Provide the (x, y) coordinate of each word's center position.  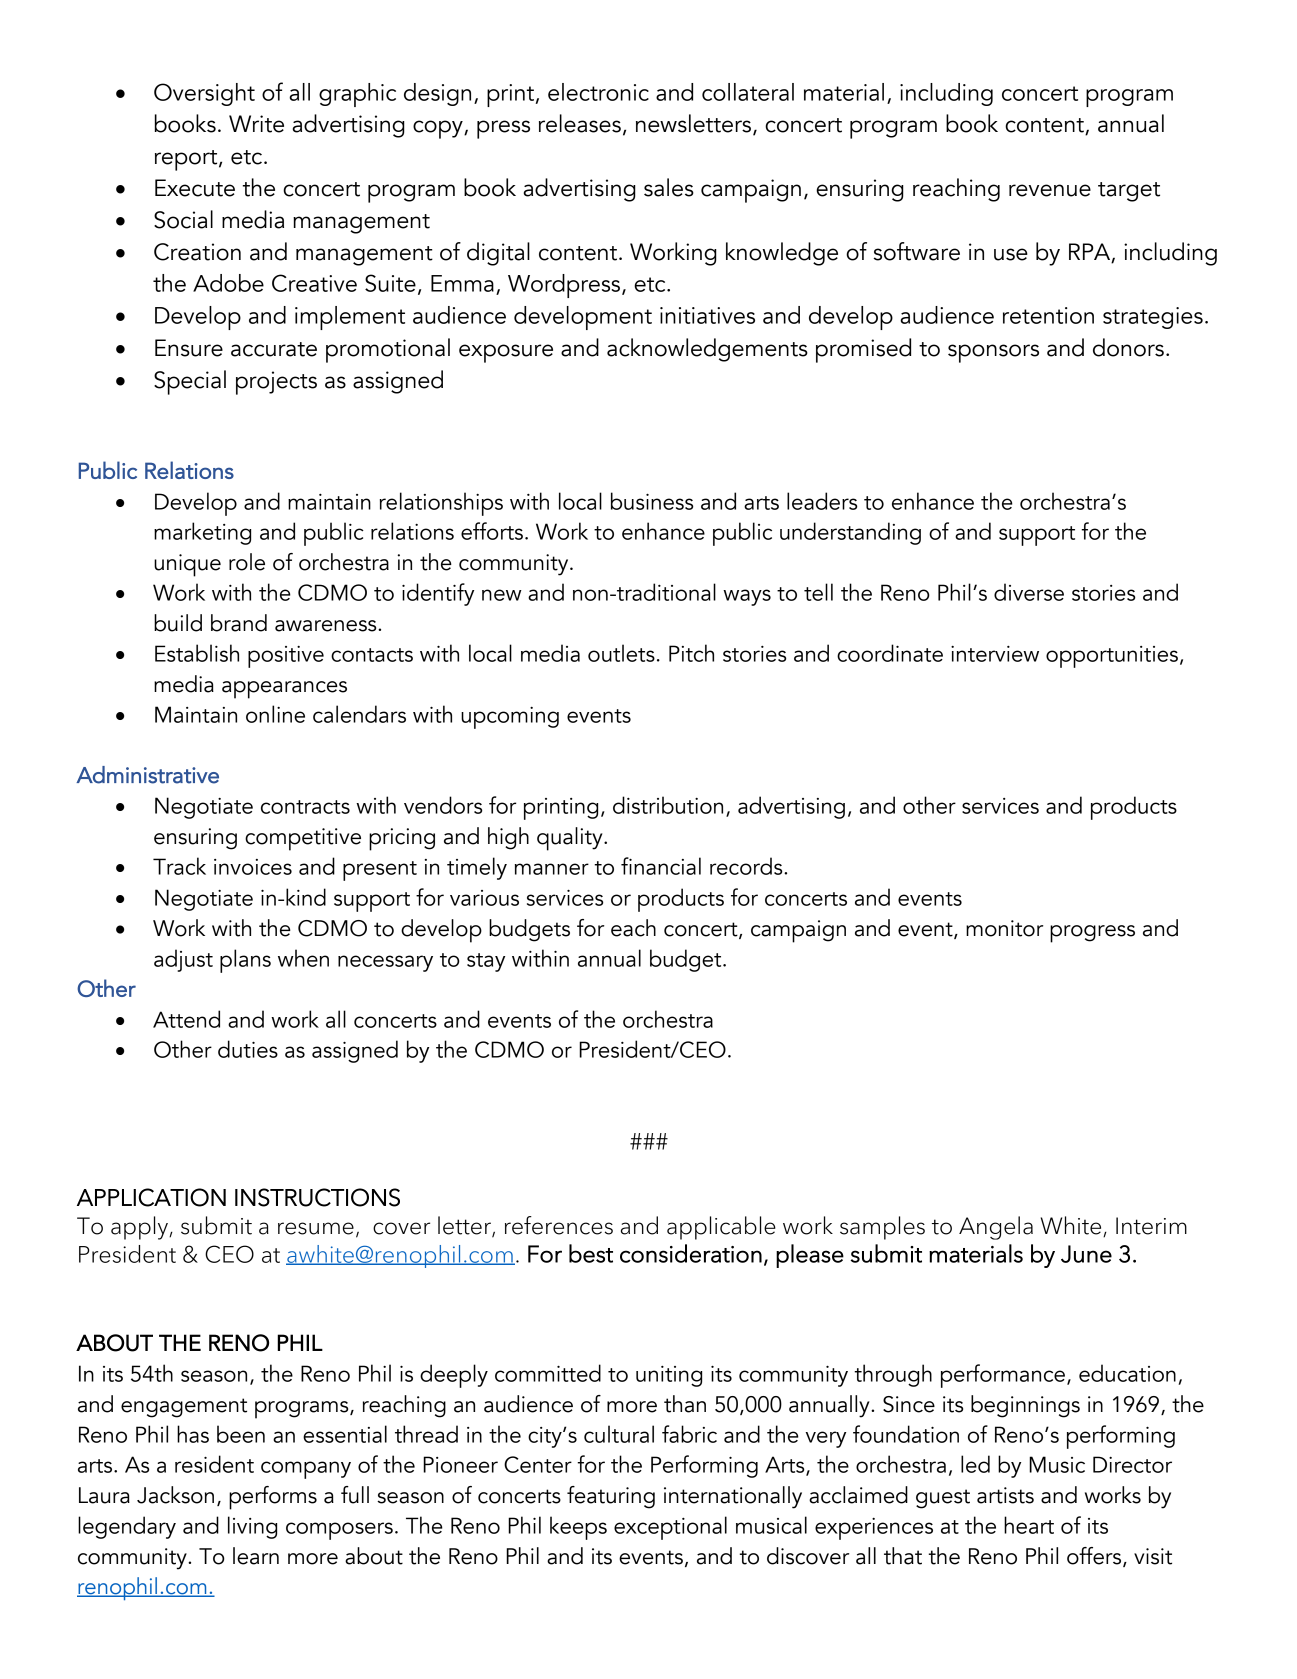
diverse (1029, 592)
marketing (202, 533)
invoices (253, 867)
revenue (1050, 190)
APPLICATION (151, 1197)
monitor (1004, 928)
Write (256, 124)
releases (580, 123)
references (559, 1225)
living (252, 1527)
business (652, 501)
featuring (611, 1497)
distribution (668, 805)
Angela (996, 1228)
